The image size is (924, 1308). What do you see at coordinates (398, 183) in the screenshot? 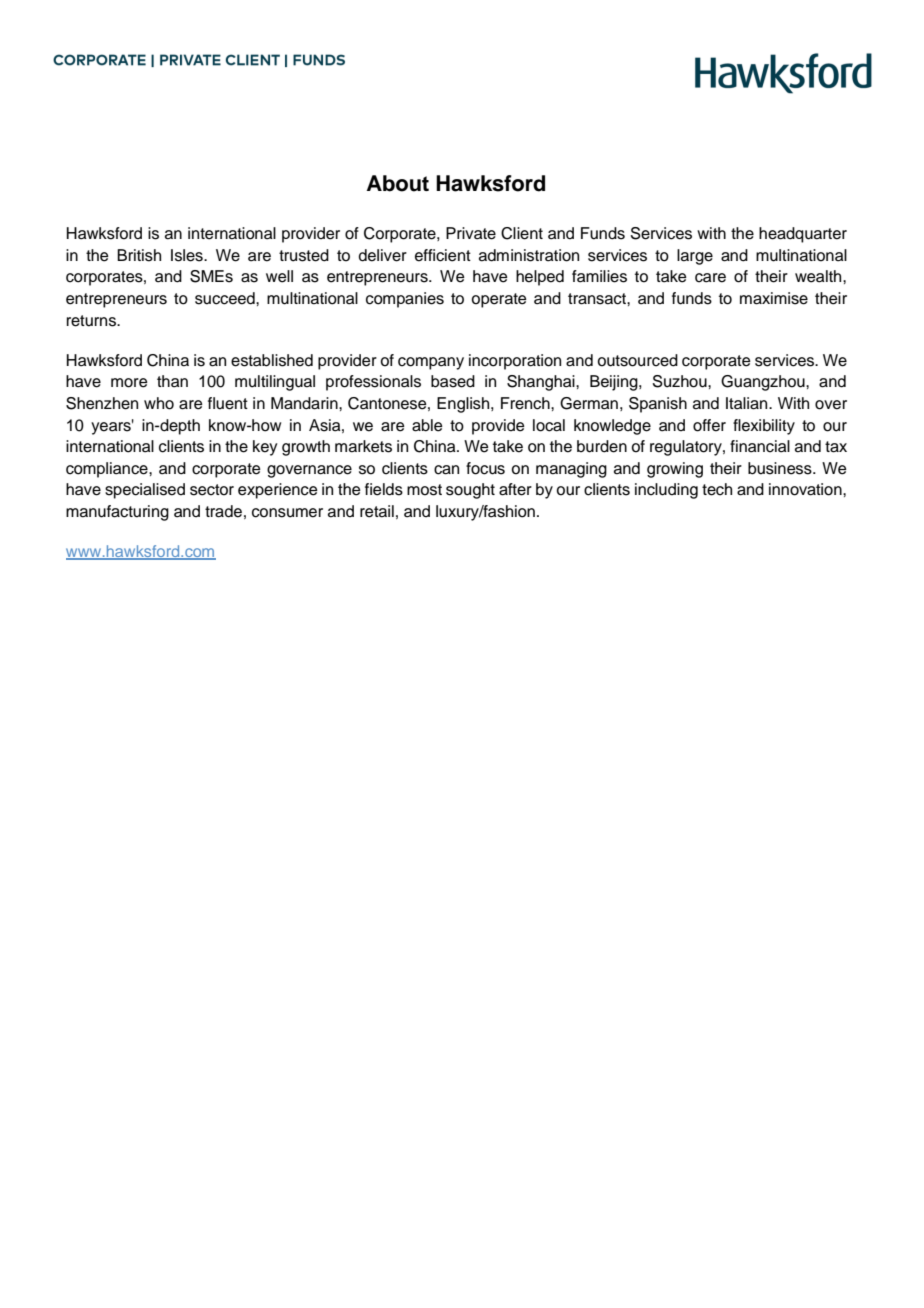
I see `About` at bounding box center [398, 183].
